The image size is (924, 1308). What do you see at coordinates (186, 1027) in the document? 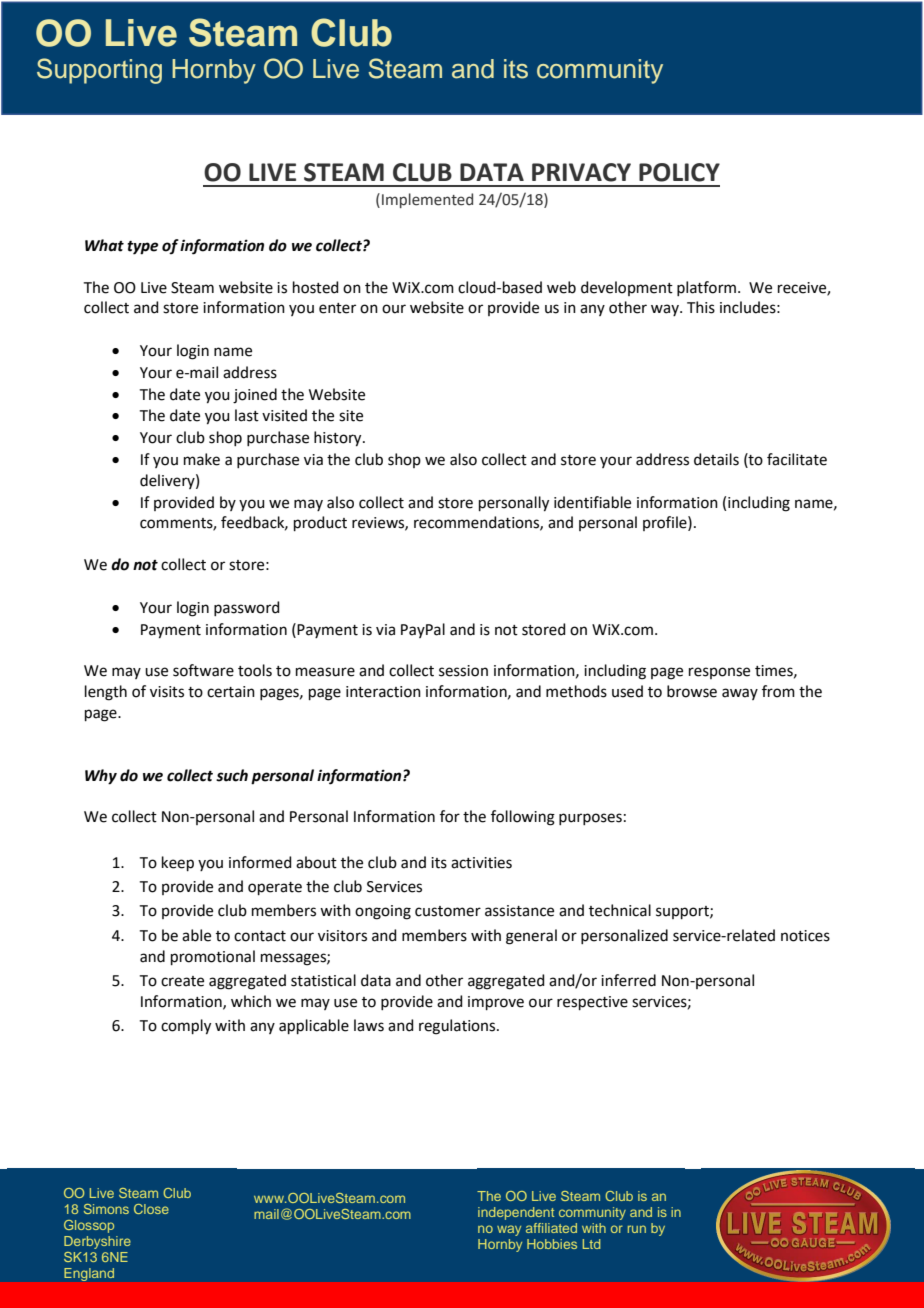
I see `comply` at bounding box center [186, 1027].
